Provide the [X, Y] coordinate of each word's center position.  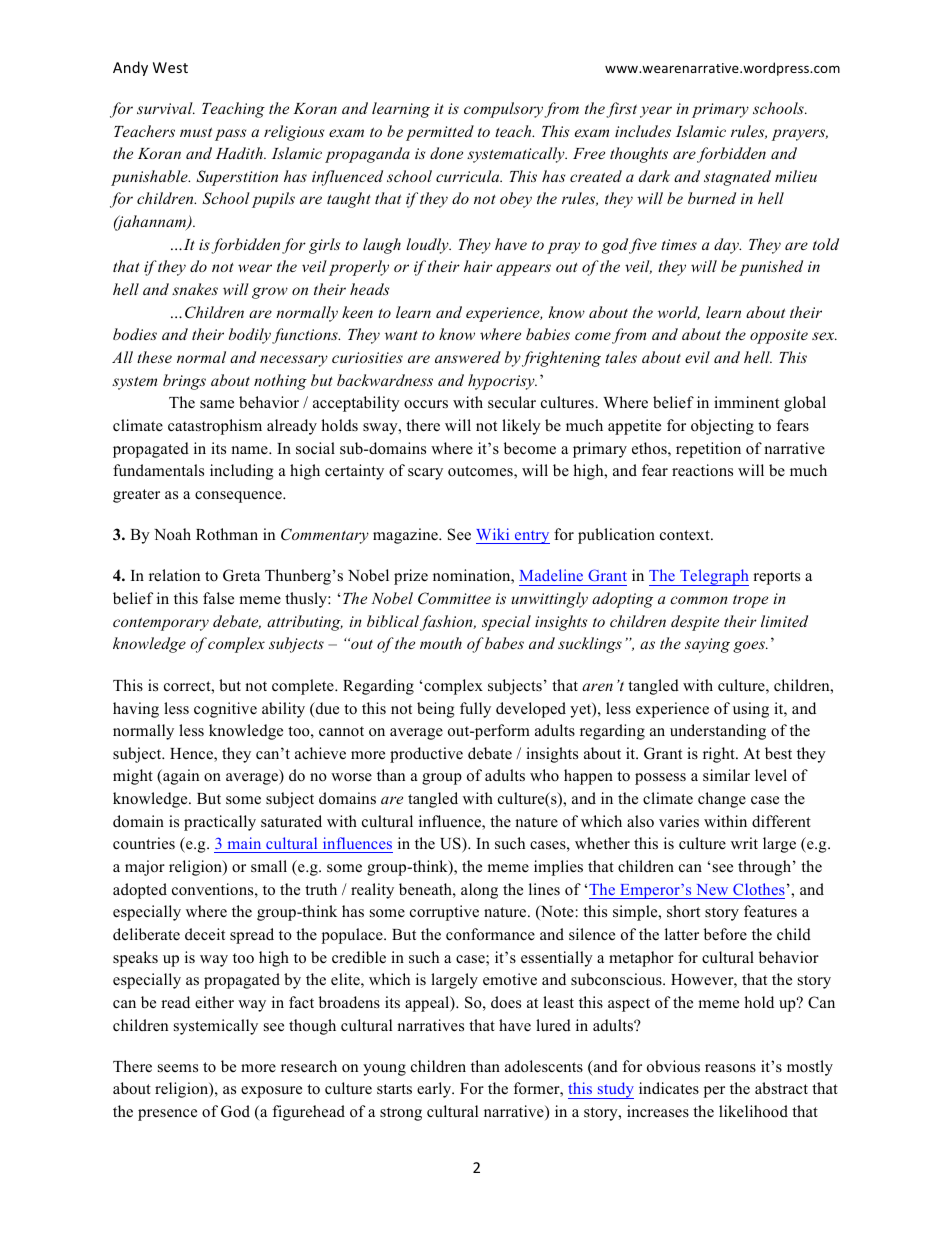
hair [478, 266]
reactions [702, 470]
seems [178, 1068]
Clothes [759, 889]
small [269, 866]
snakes [195, 289]
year [656, 112]
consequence [239, 497]
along [479, 891]
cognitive [225, 710]
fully [475, 710]
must [196, 132]
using [751, 710]
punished [771, 268]
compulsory [503, 110]
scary [425, 474]
